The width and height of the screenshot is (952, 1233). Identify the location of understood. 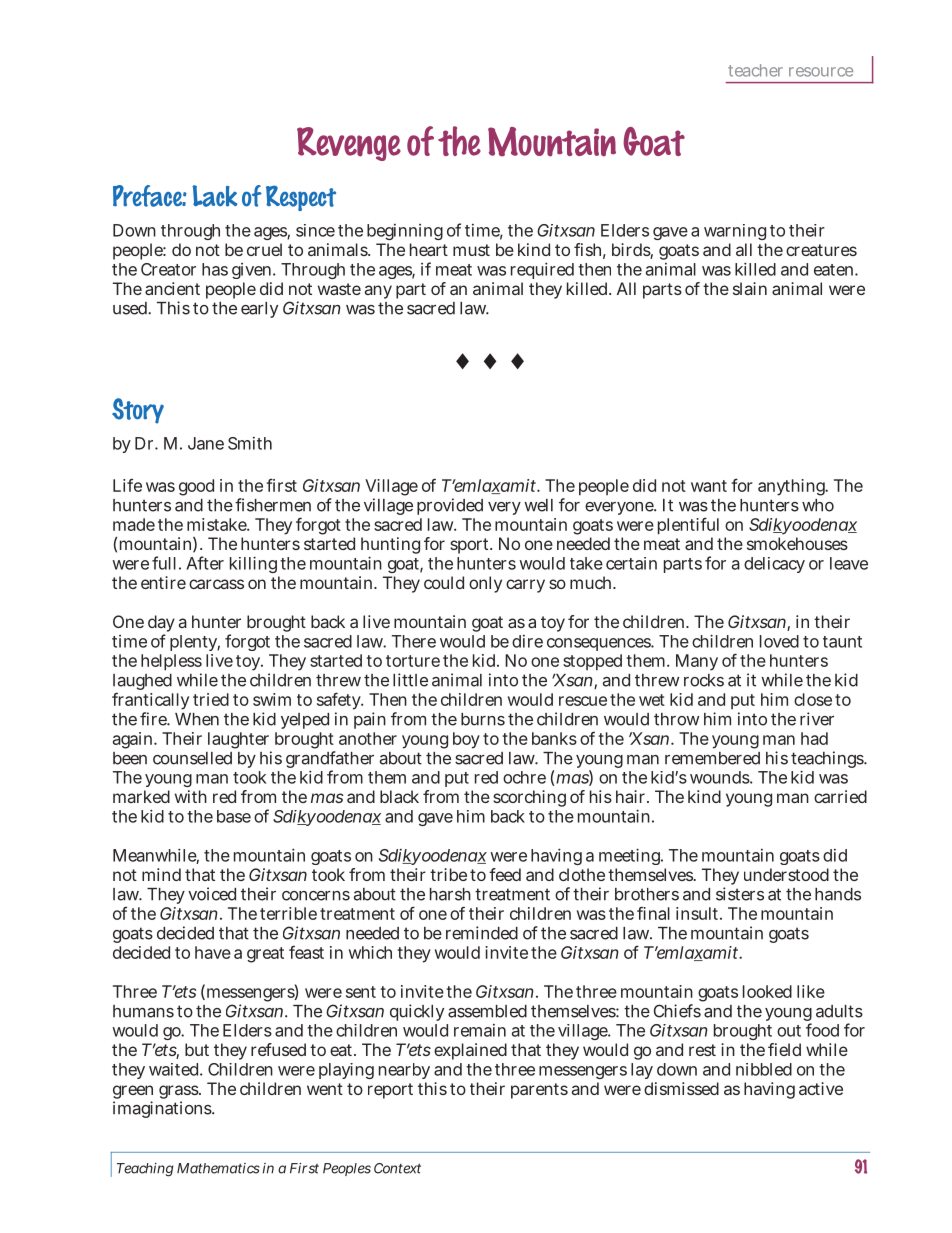
(786, 874).
